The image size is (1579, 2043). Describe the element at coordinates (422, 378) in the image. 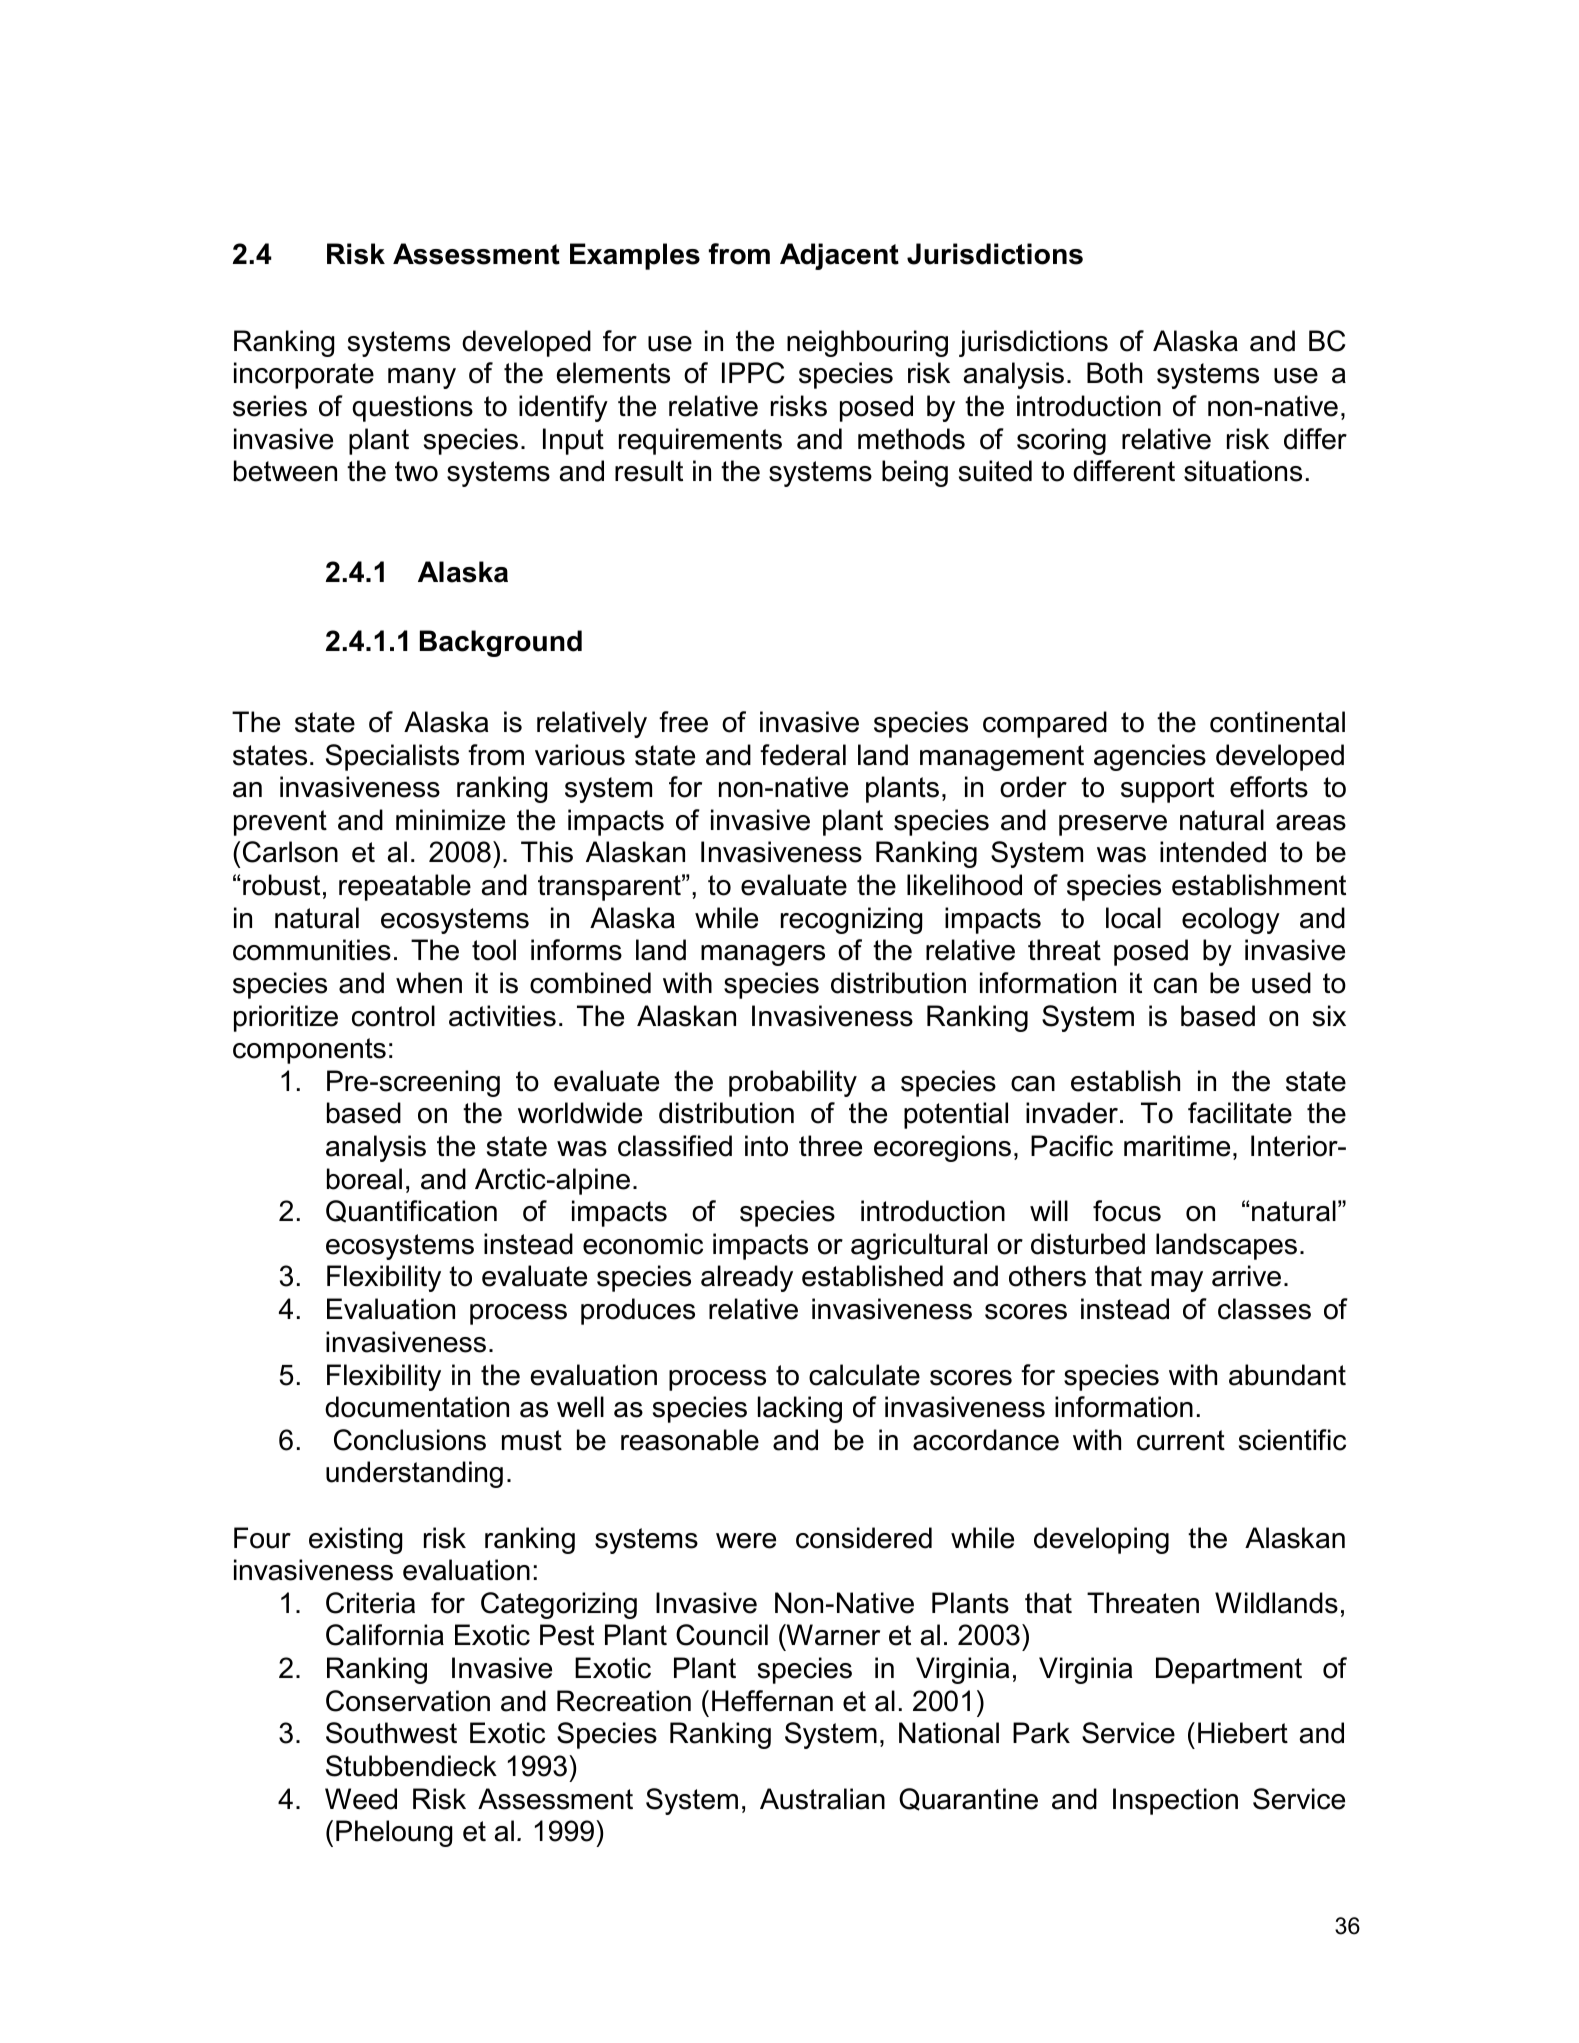

I see `many` at that location.
